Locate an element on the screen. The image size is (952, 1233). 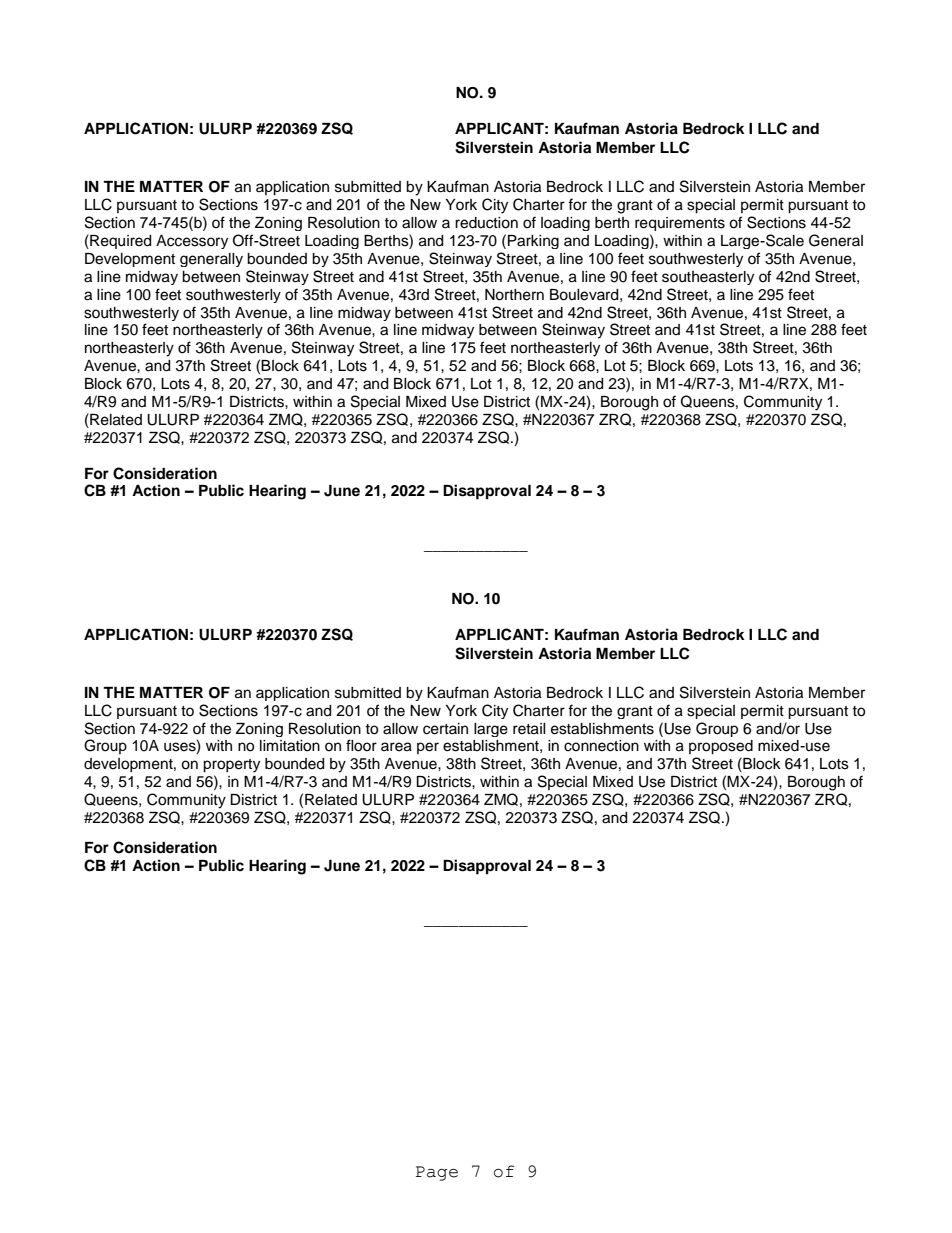
property is located at coordinates (231, 766).
